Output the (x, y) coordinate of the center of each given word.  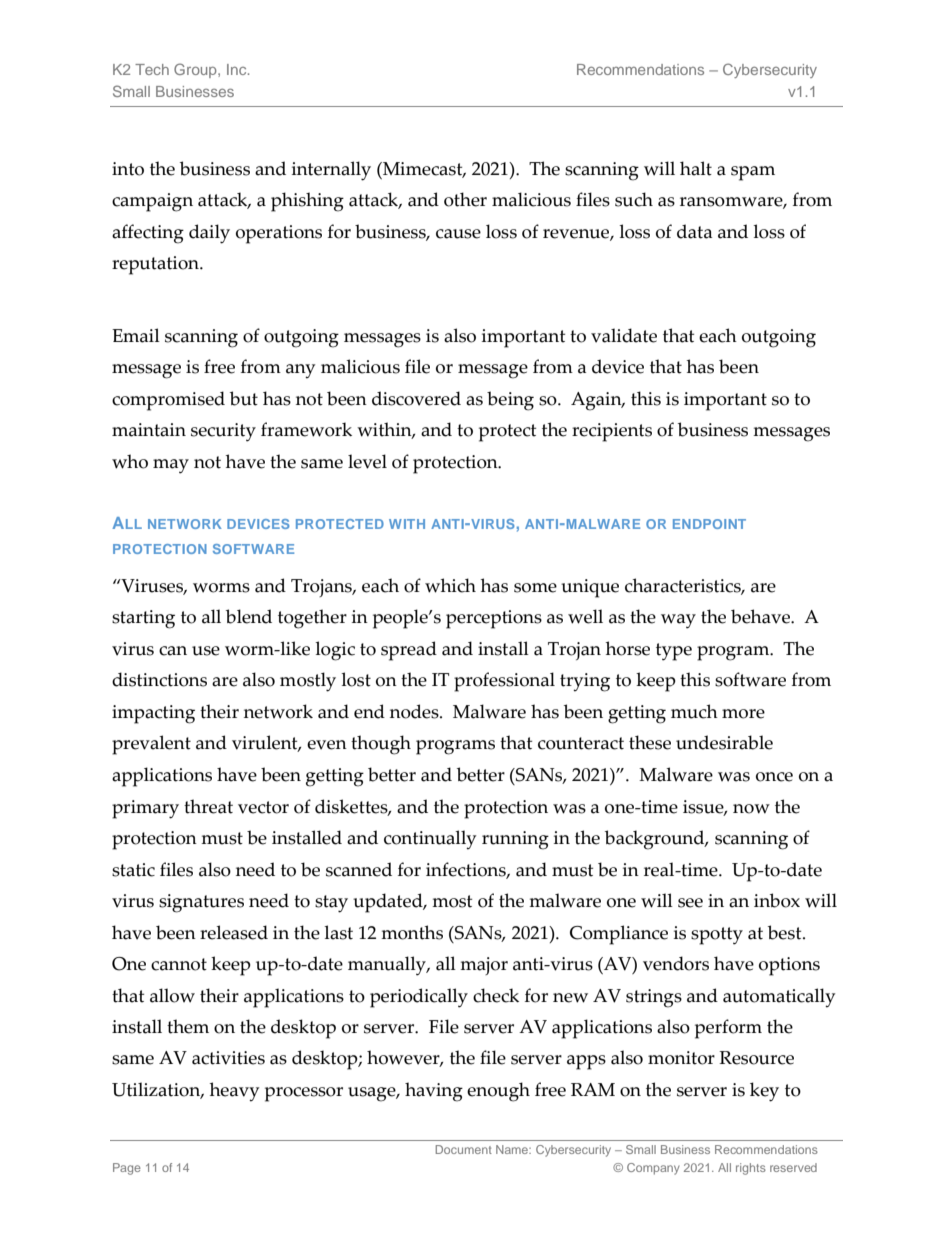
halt (696, 168)
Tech (152, 69)
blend (249, 616)
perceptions (494, 619)
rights (751, 1169)
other (465, 199)
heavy (234, 1092)
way (678, 621)
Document (464, 1149)
